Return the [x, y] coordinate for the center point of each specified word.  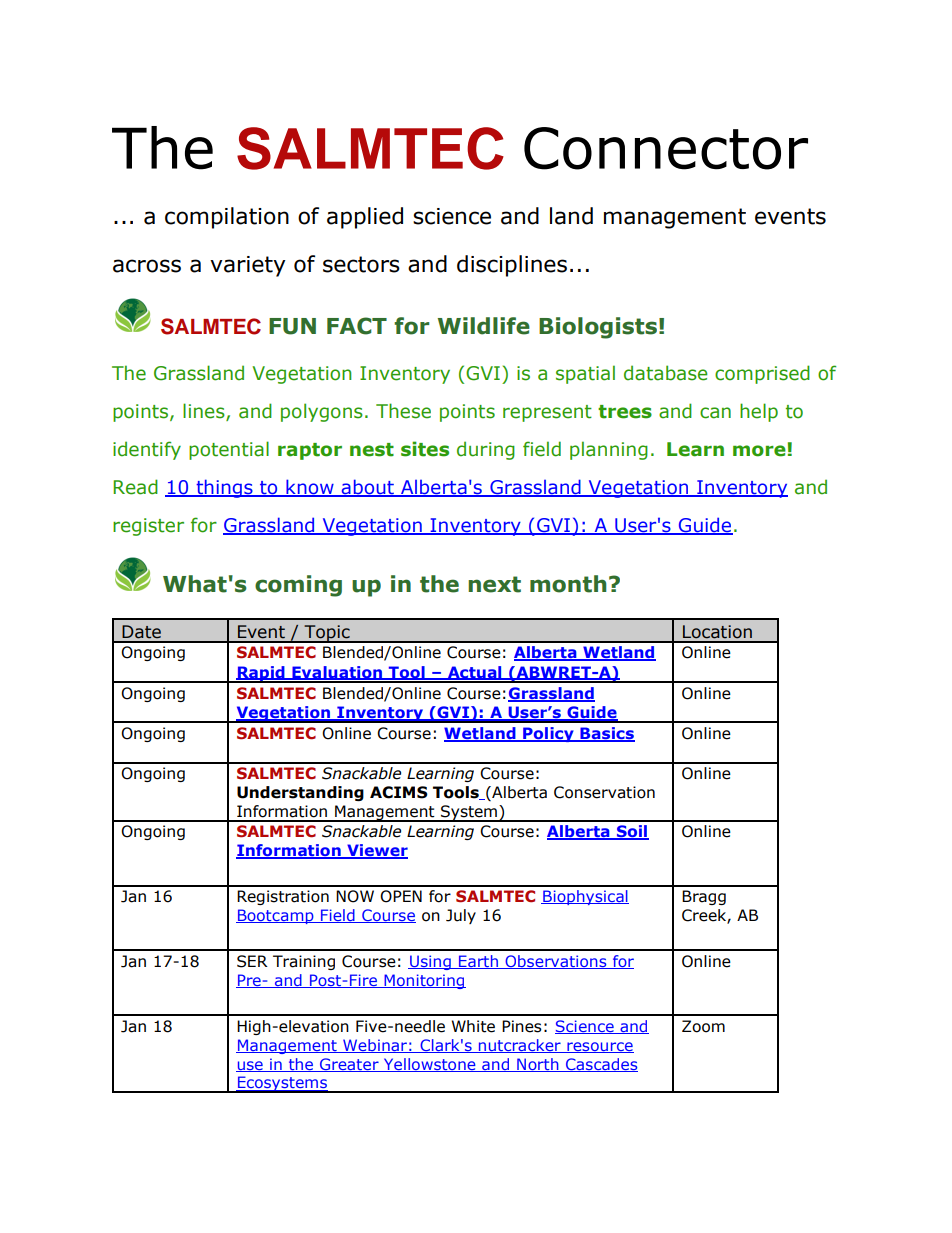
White [473, 1026]
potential [229, 450]
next [494, 584]
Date [141, 632]
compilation [227, 218]
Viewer [376, 851]
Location [717, 632]
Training [304, 962]
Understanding [300, 793]
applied [365, 218]
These [403, 411]
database [666, 373]
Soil [631, 832]
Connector [666, 148]
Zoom [703, 1026]
